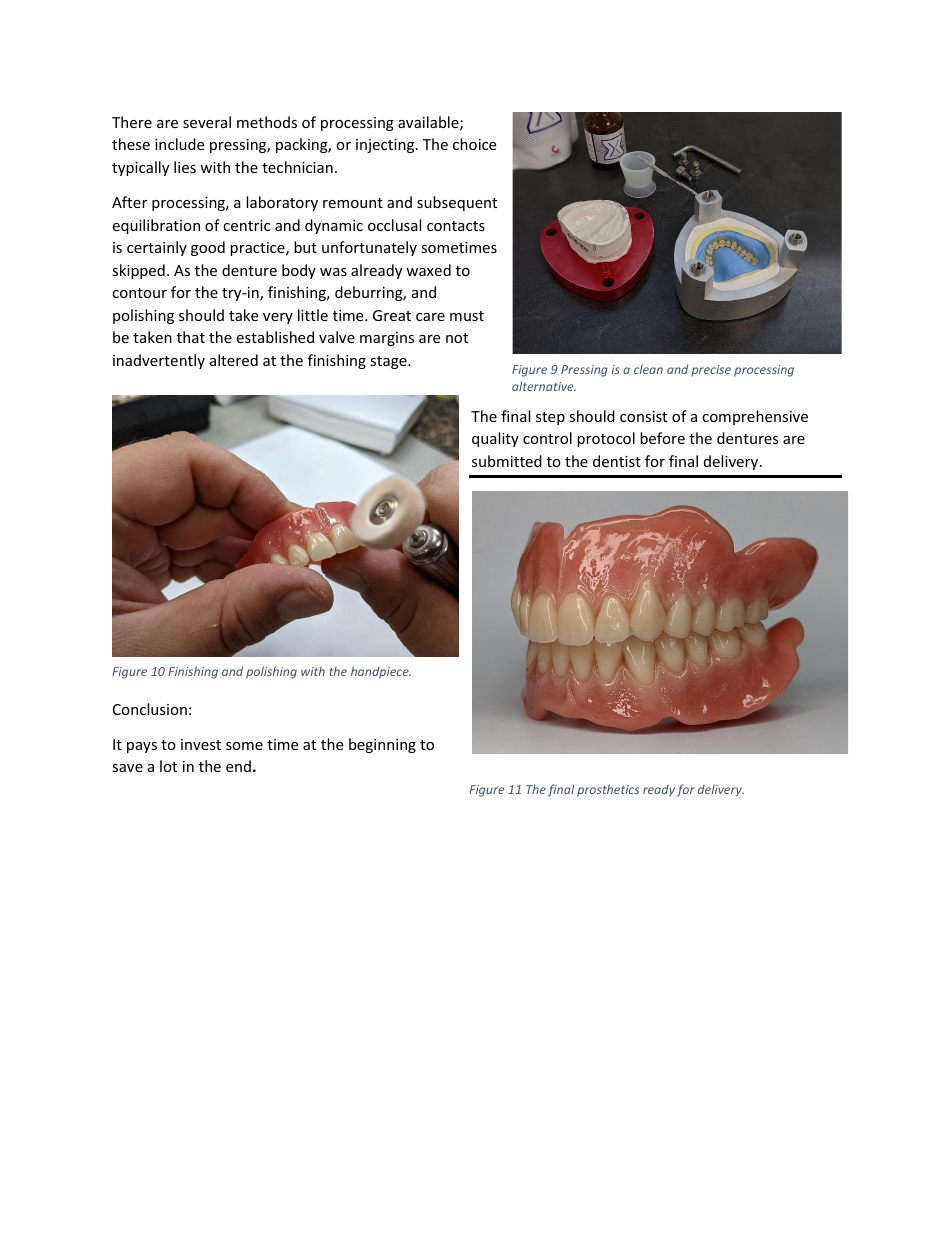 This image has width=952, height=1233. Describe the element at coordinates (608, 790) in the image. I see `prosthetics` at that location.
